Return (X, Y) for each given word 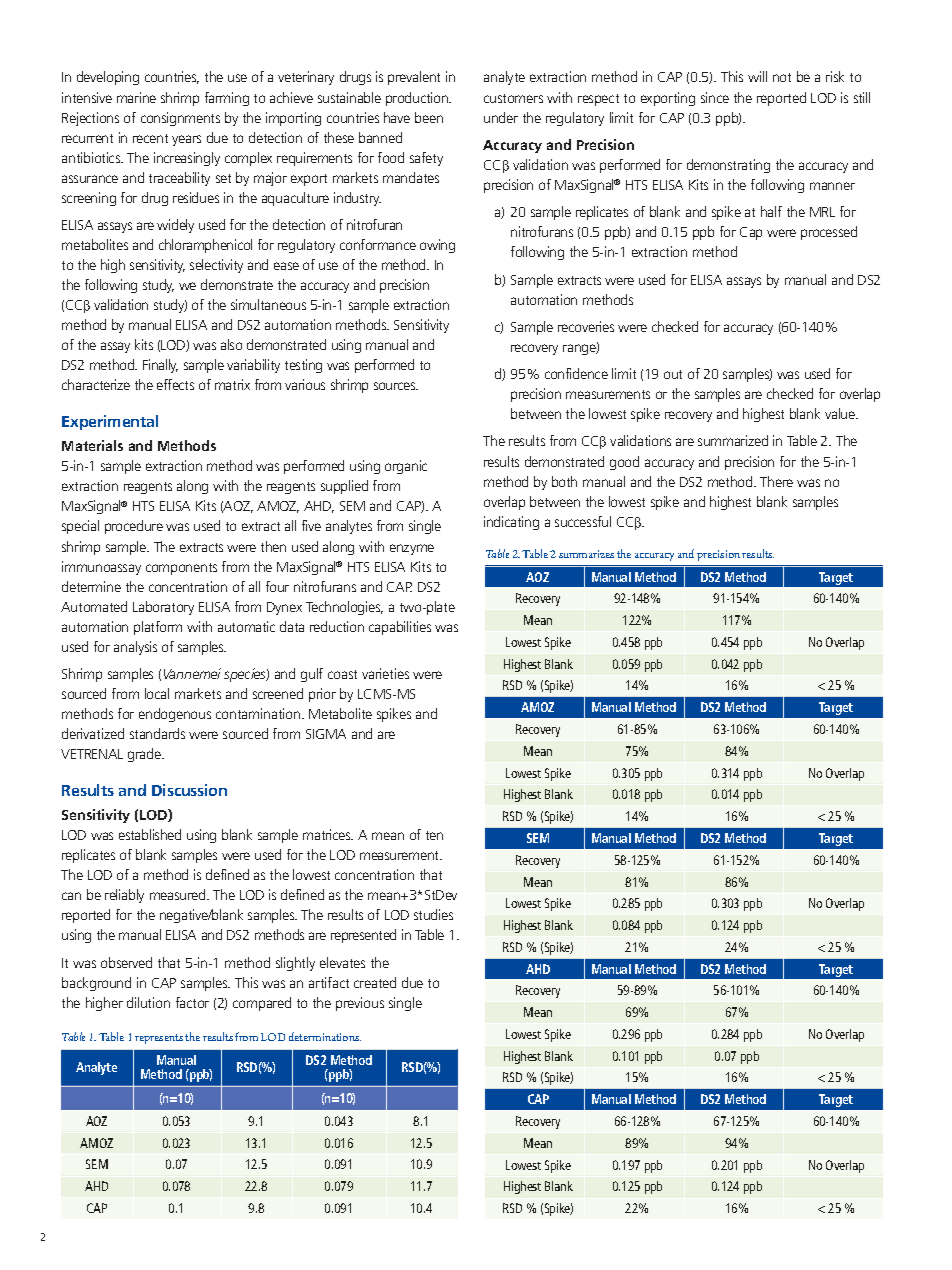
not (782, 77)
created (375, 982)
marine (136, 97)
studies (433, 914)
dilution (148, 1002)
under (501, 117)
